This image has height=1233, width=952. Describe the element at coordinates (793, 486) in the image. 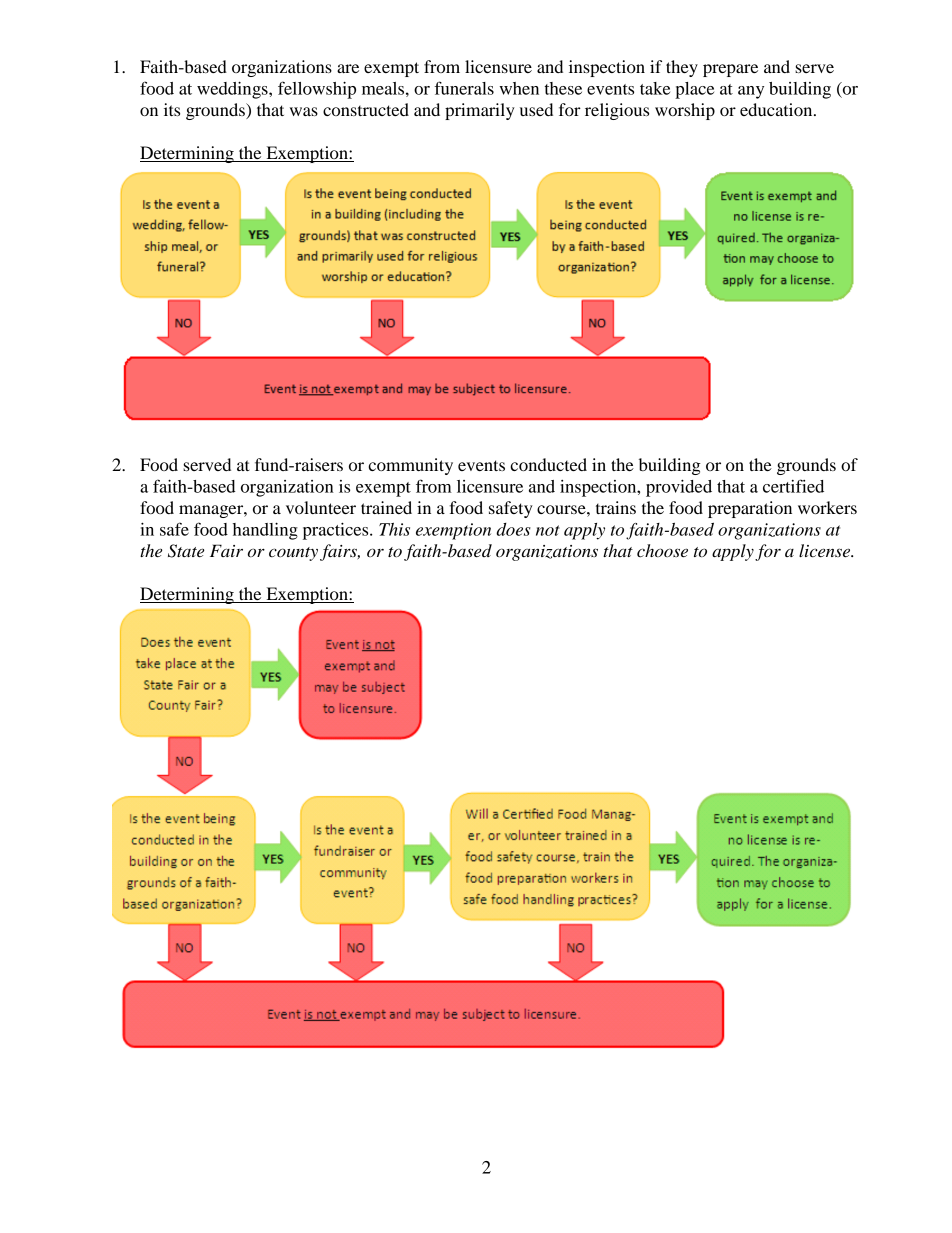

I see `certified` at that location.
